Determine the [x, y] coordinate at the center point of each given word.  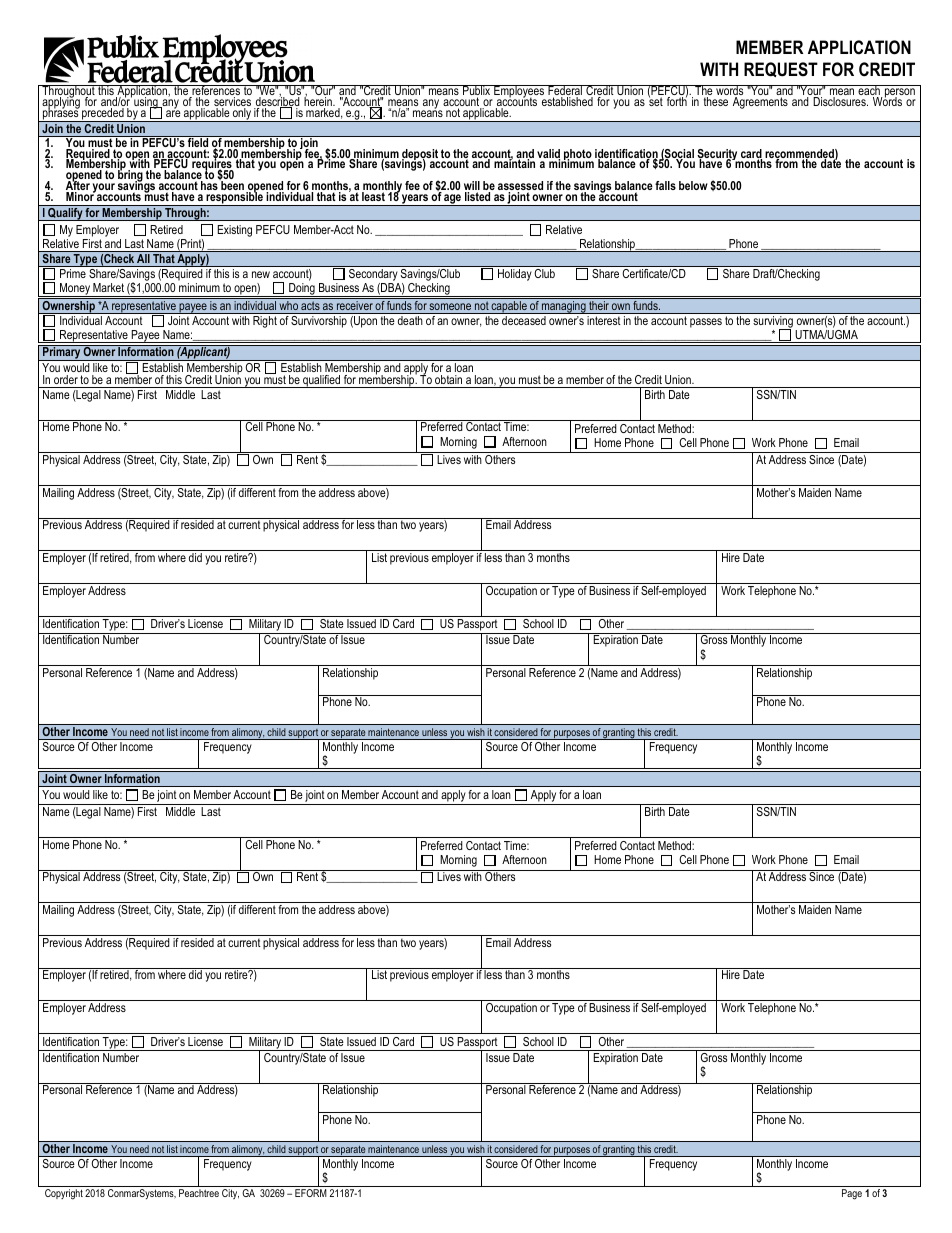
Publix [477, 91]
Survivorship [319, 322]
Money [75, 290]
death [410, 320]
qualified [322, 381]
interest [603, 320]
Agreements [760, 103]
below [693, 185]
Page [852, 1194]
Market [108, 287]
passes [706, 323]
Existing [235, 231]
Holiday [514, 275]
